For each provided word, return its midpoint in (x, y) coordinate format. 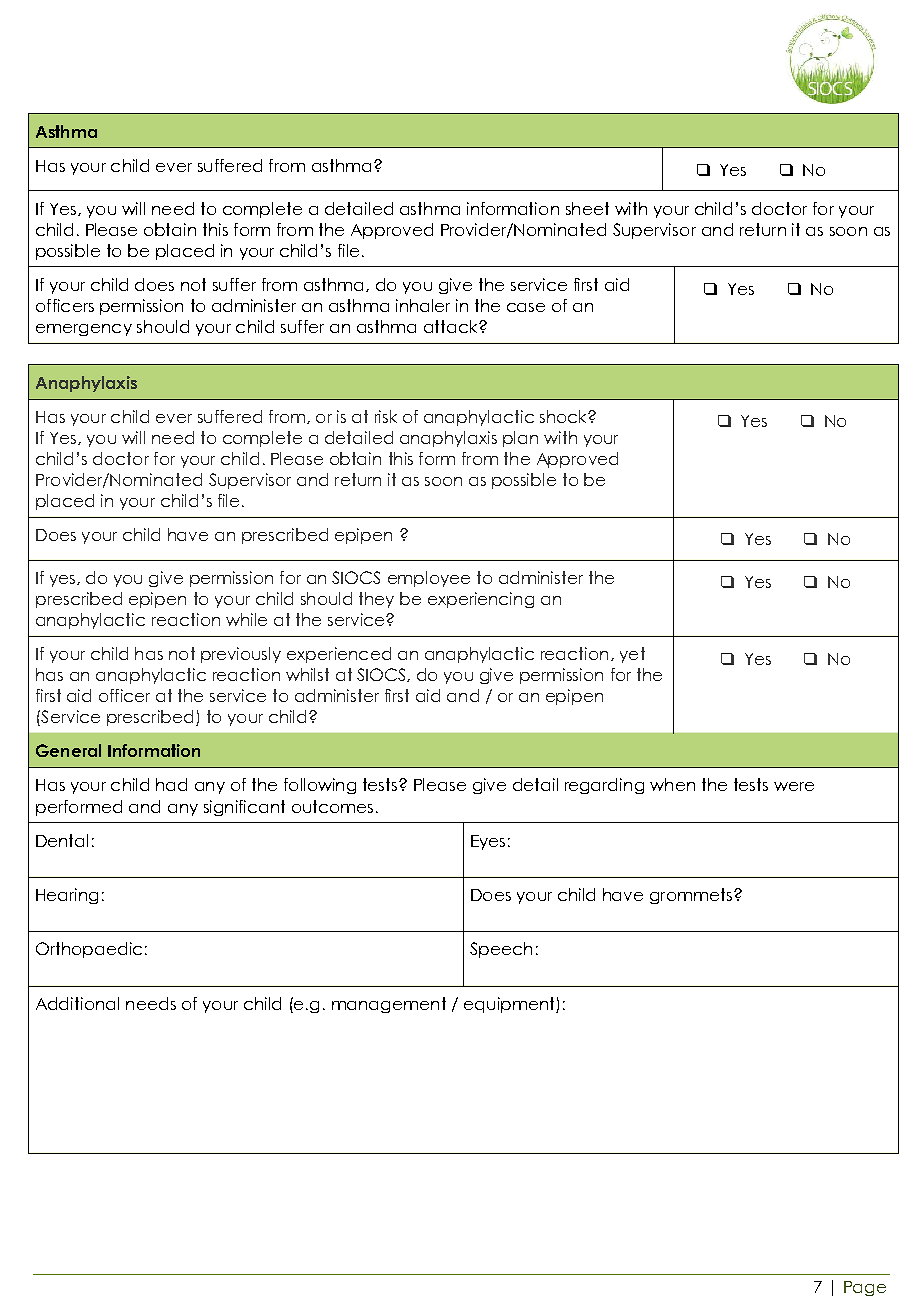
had (171, 784)
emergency (84, 330)
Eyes (488, 842)
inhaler (423, 305)
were (794, 786)
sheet (587, 208)
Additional (77, 1003)
